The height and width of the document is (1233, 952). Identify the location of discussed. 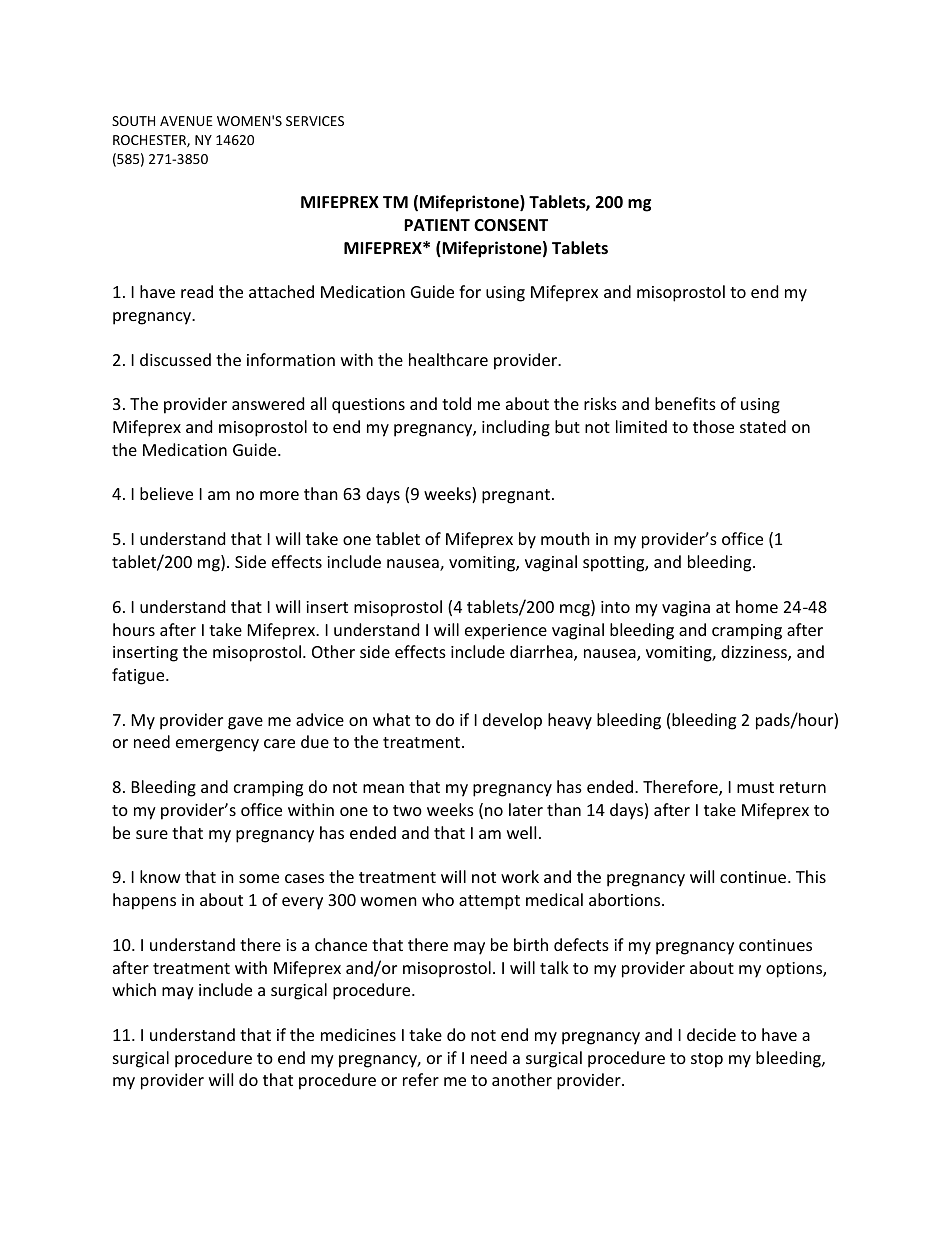
(175, 359).
